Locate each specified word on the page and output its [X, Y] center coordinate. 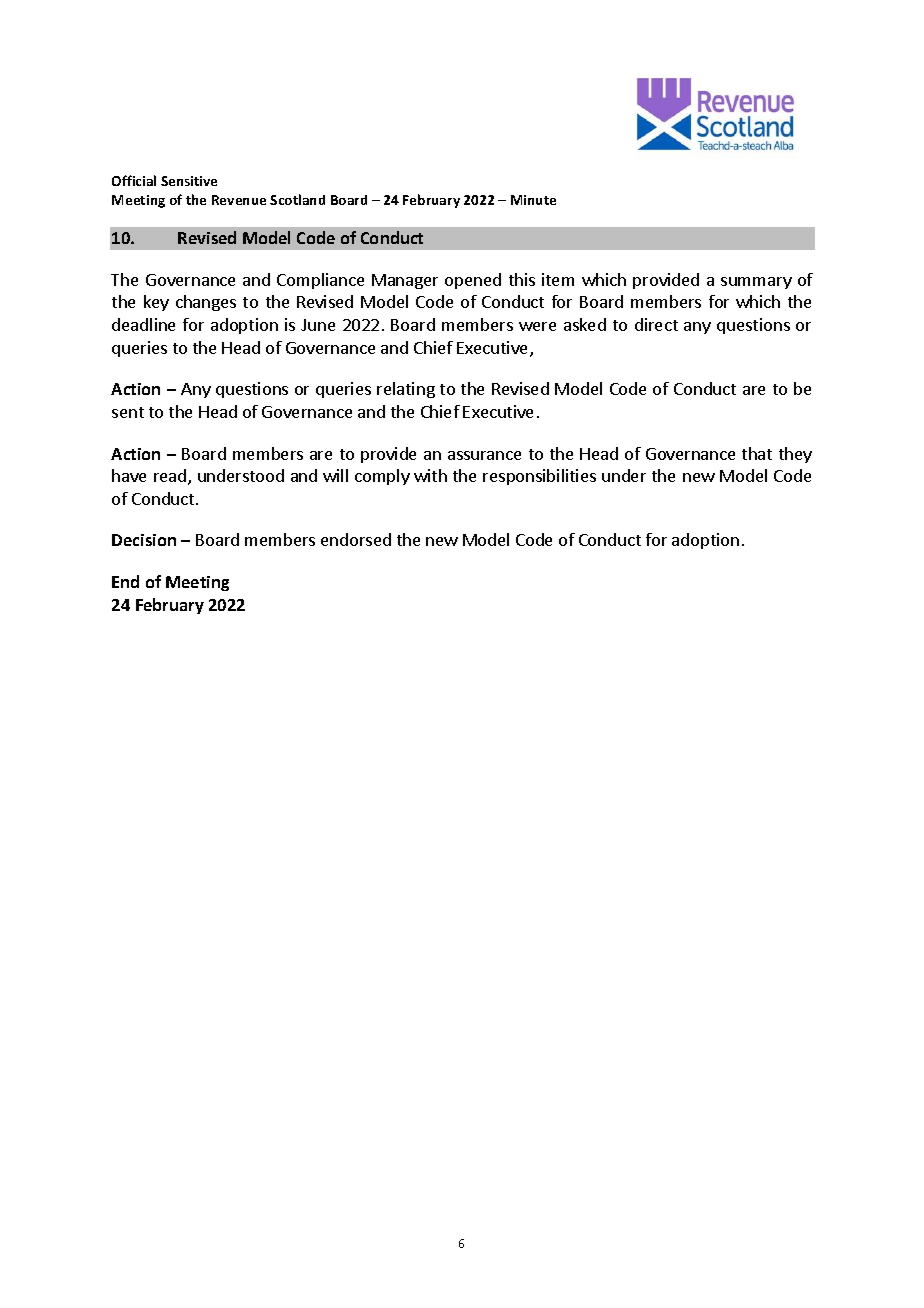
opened [473, 281]
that [757, 453]
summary [756, 283]
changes [206, 303]
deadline [143, 324]
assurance [484, 455]
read [171, 477]
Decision [144, 540]
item [558, 279]
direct [656, 324]
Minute [533, 200]
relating [406, 390]
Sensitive [189, 181]
